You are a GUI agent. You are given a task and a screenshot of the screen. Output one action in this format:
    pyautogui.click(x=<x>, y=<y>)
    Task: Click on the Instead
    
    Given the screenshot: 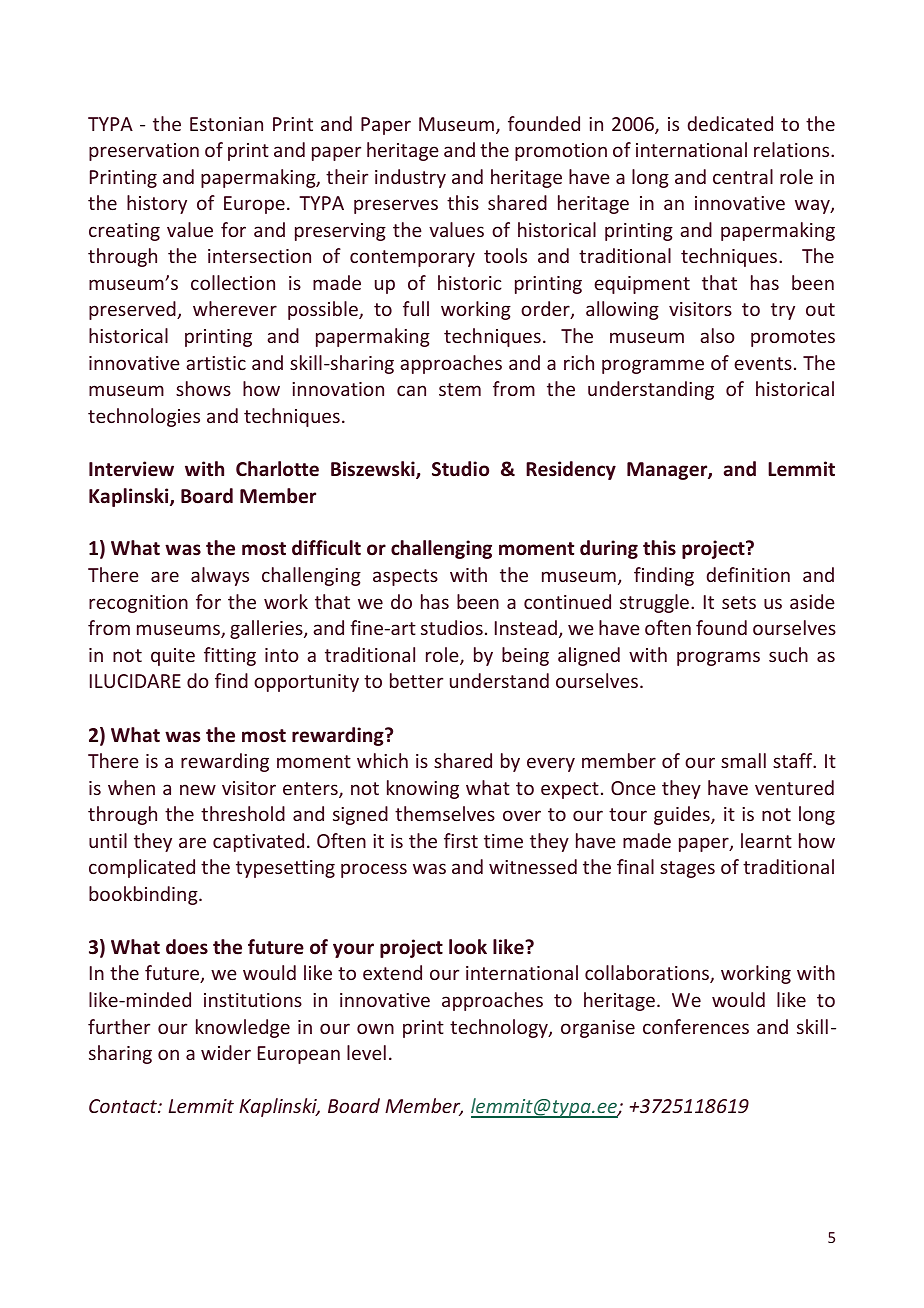 What is the action you would take?
    pyautogui.click(x=526, y=627)
